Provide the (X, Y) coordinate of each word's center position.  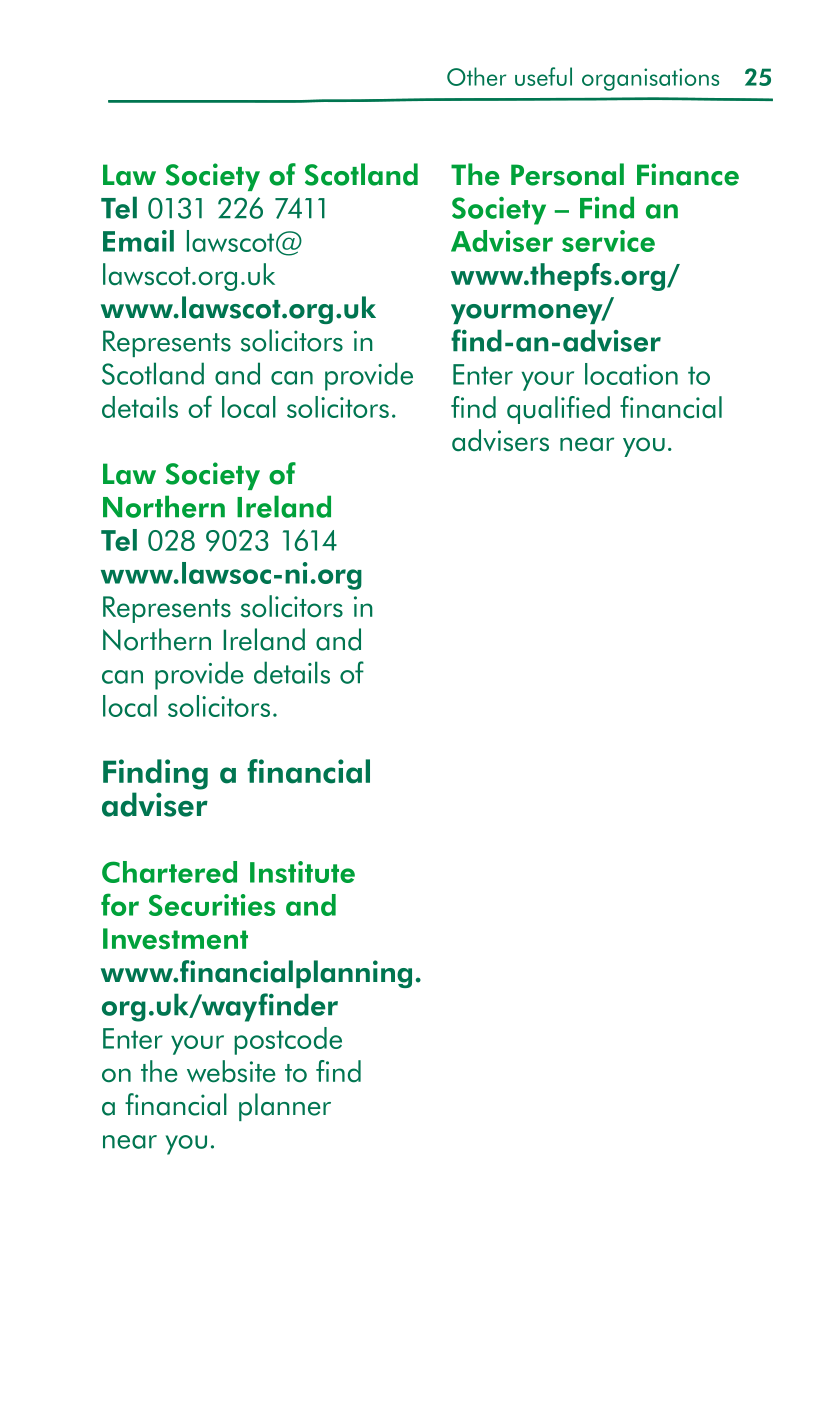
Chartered (169, 872)
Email (138, 241)
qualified (558, 410)
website (231, 1071)
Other (476, 76)
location (631, 374)
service (608, 241)
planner (285, 1107)
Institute (302, 872)
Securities (212, 905)
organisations (650, 79)
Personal (567, 174)
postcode (288, 1041)
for (120, 904)
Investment (175, 939)
